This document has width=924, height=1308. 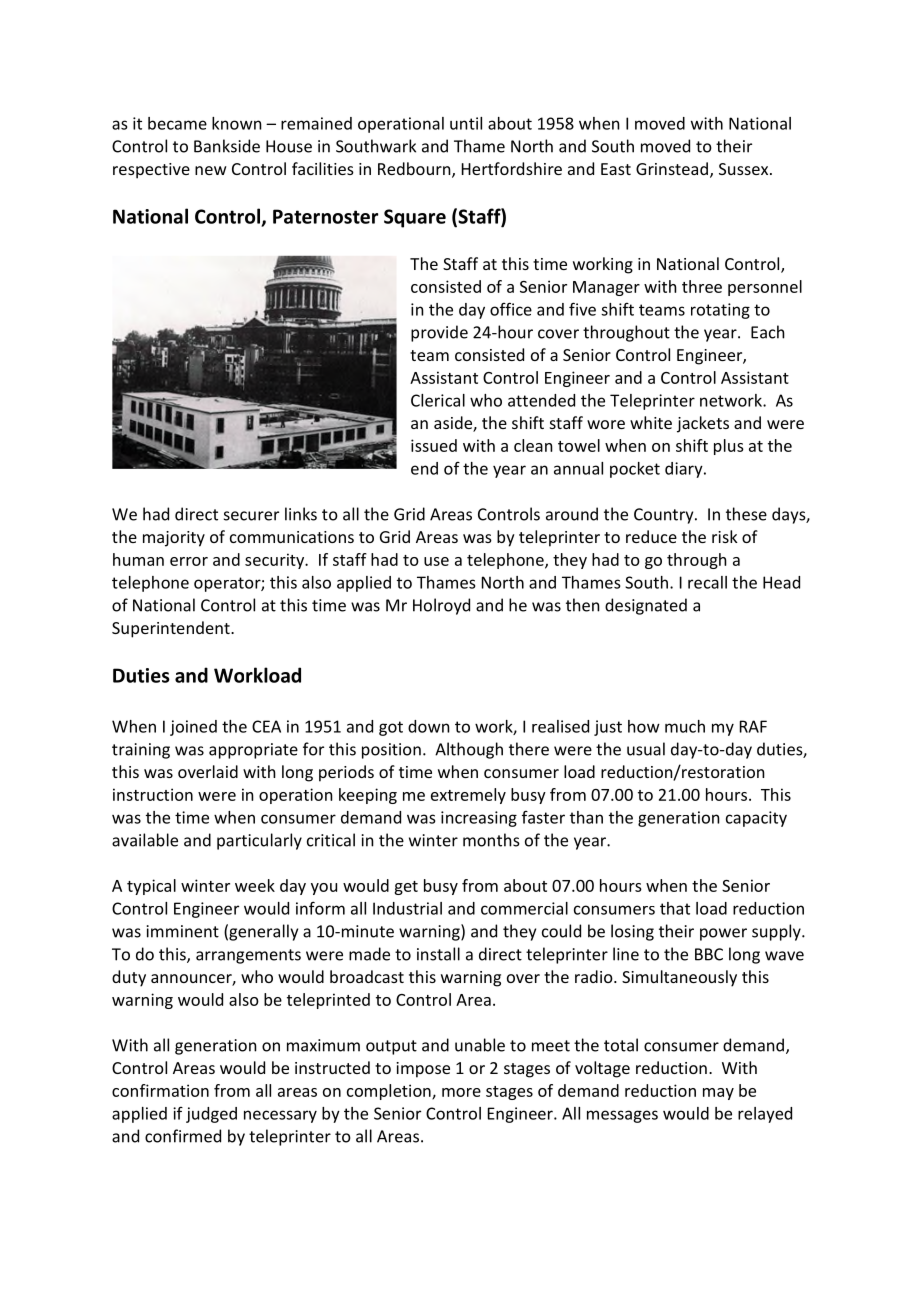 I want to click on diary, so click(x=685, y=470).
